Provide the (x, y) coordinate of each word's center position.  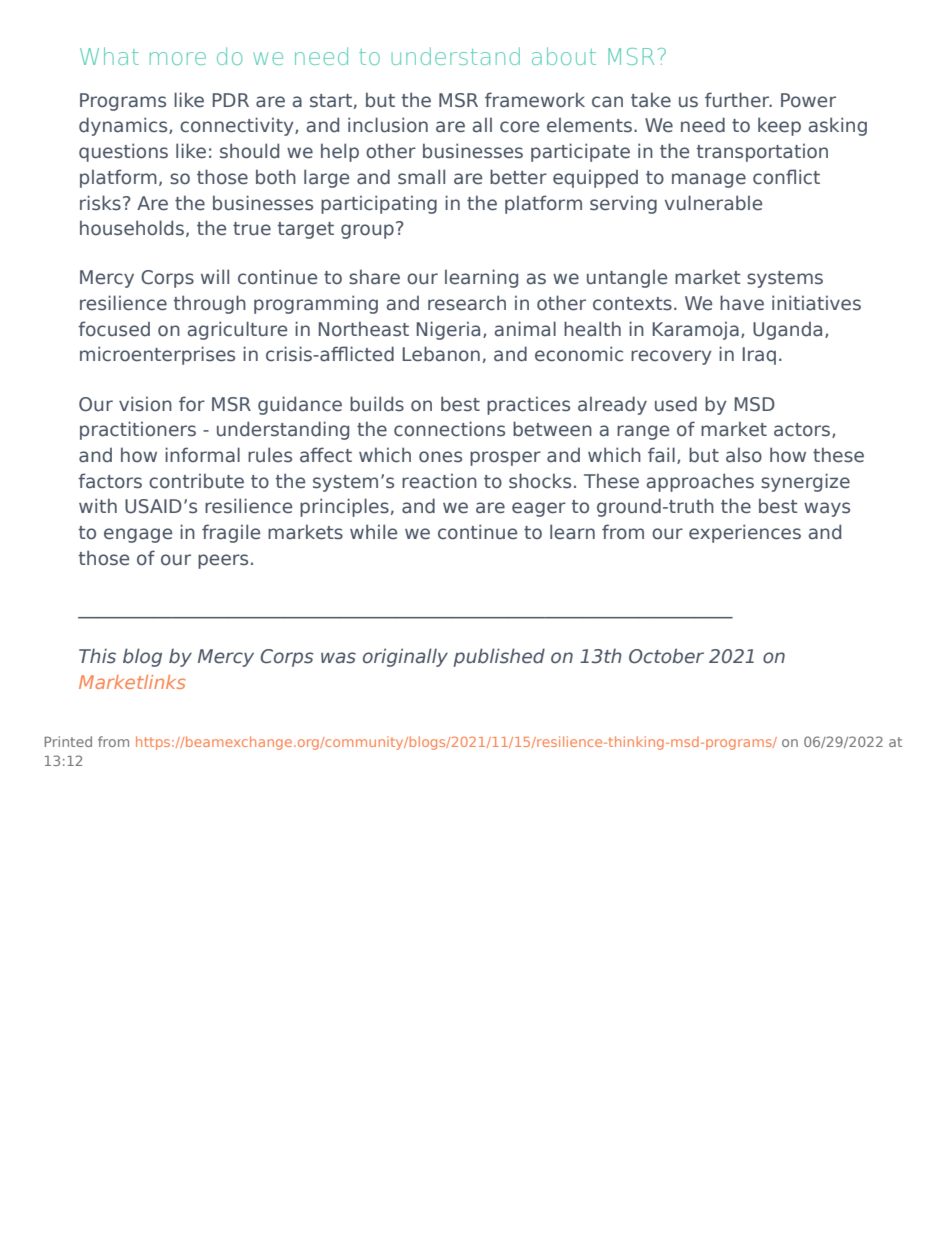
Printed (68, 741)
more (178, 58)
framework (535, 100)
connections (449, 429)
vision (145, 404)
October (666, 656)
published (499, 657)
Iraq (759, 356)
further (738, 100)
